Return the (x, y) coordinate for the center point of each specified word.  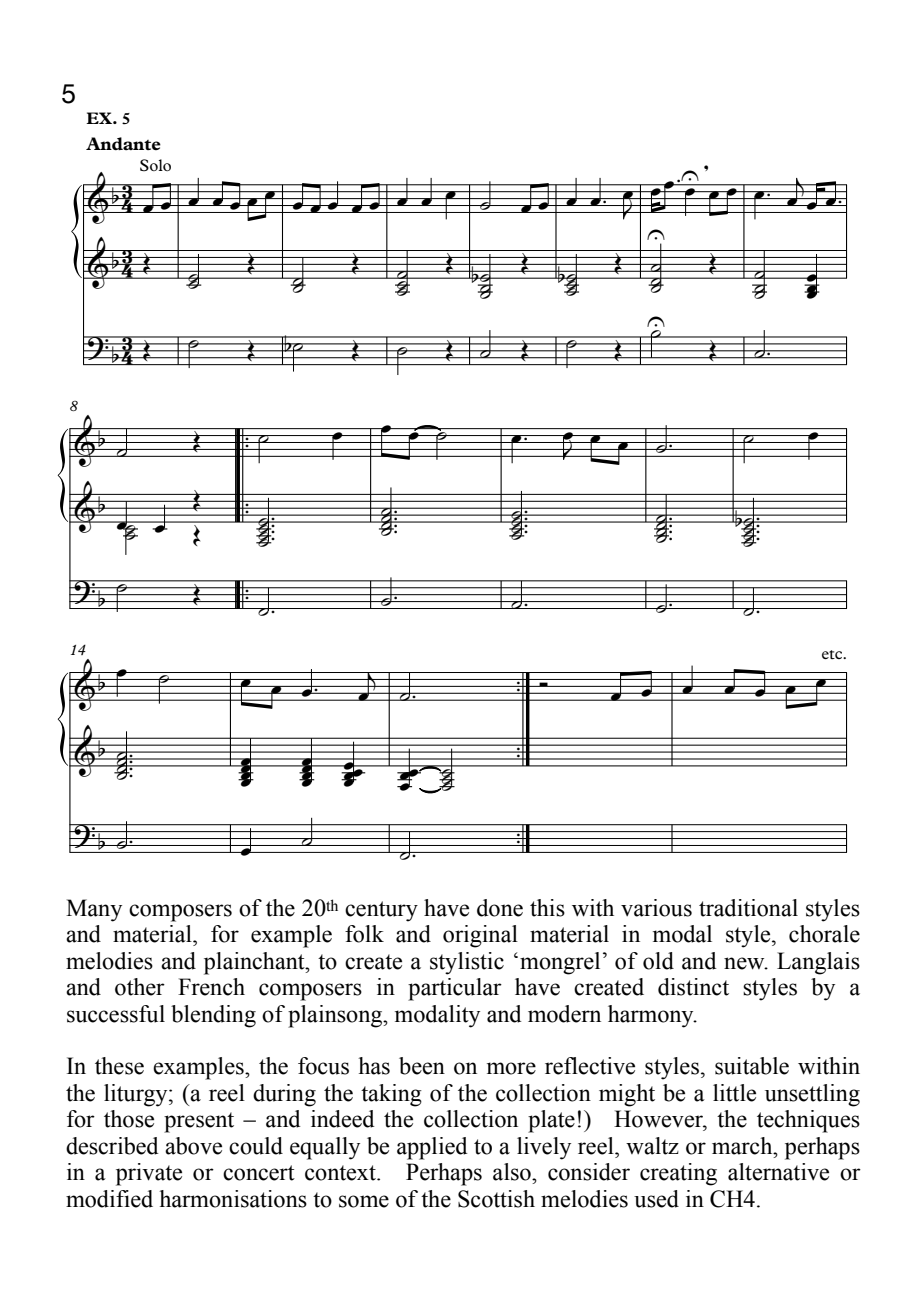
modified (109, 1199)
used (656, 1199)
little (734, 1093)
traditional (748, 908)
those (129, 1119)
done (500, 908)
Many (94, 910)
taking (391, 1095)
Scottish (496, 1199)
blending (213, 1016)
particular (455, 989)
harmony (652, 1016)
